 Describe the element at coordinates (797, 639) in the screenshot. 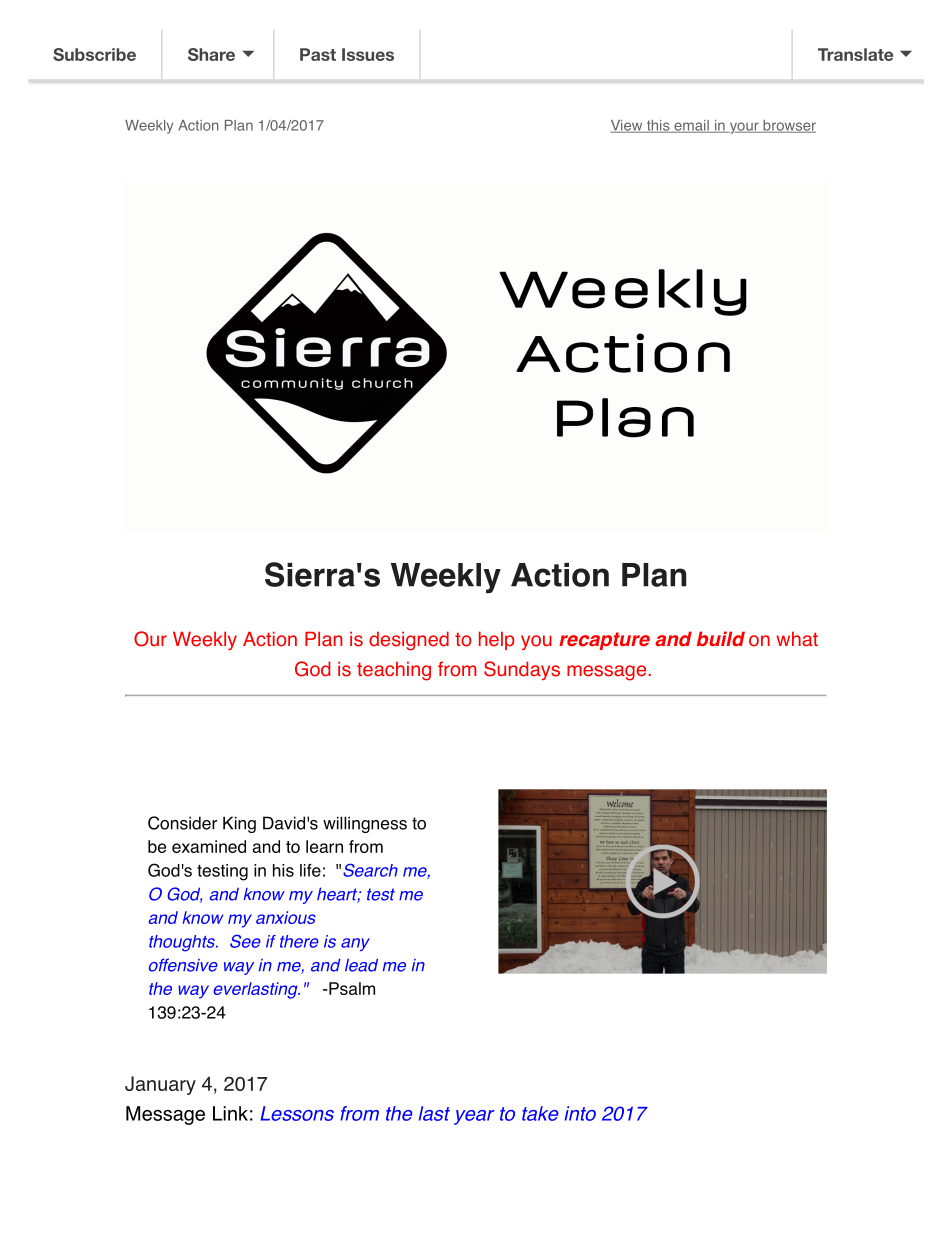

I see `what` at that location.
